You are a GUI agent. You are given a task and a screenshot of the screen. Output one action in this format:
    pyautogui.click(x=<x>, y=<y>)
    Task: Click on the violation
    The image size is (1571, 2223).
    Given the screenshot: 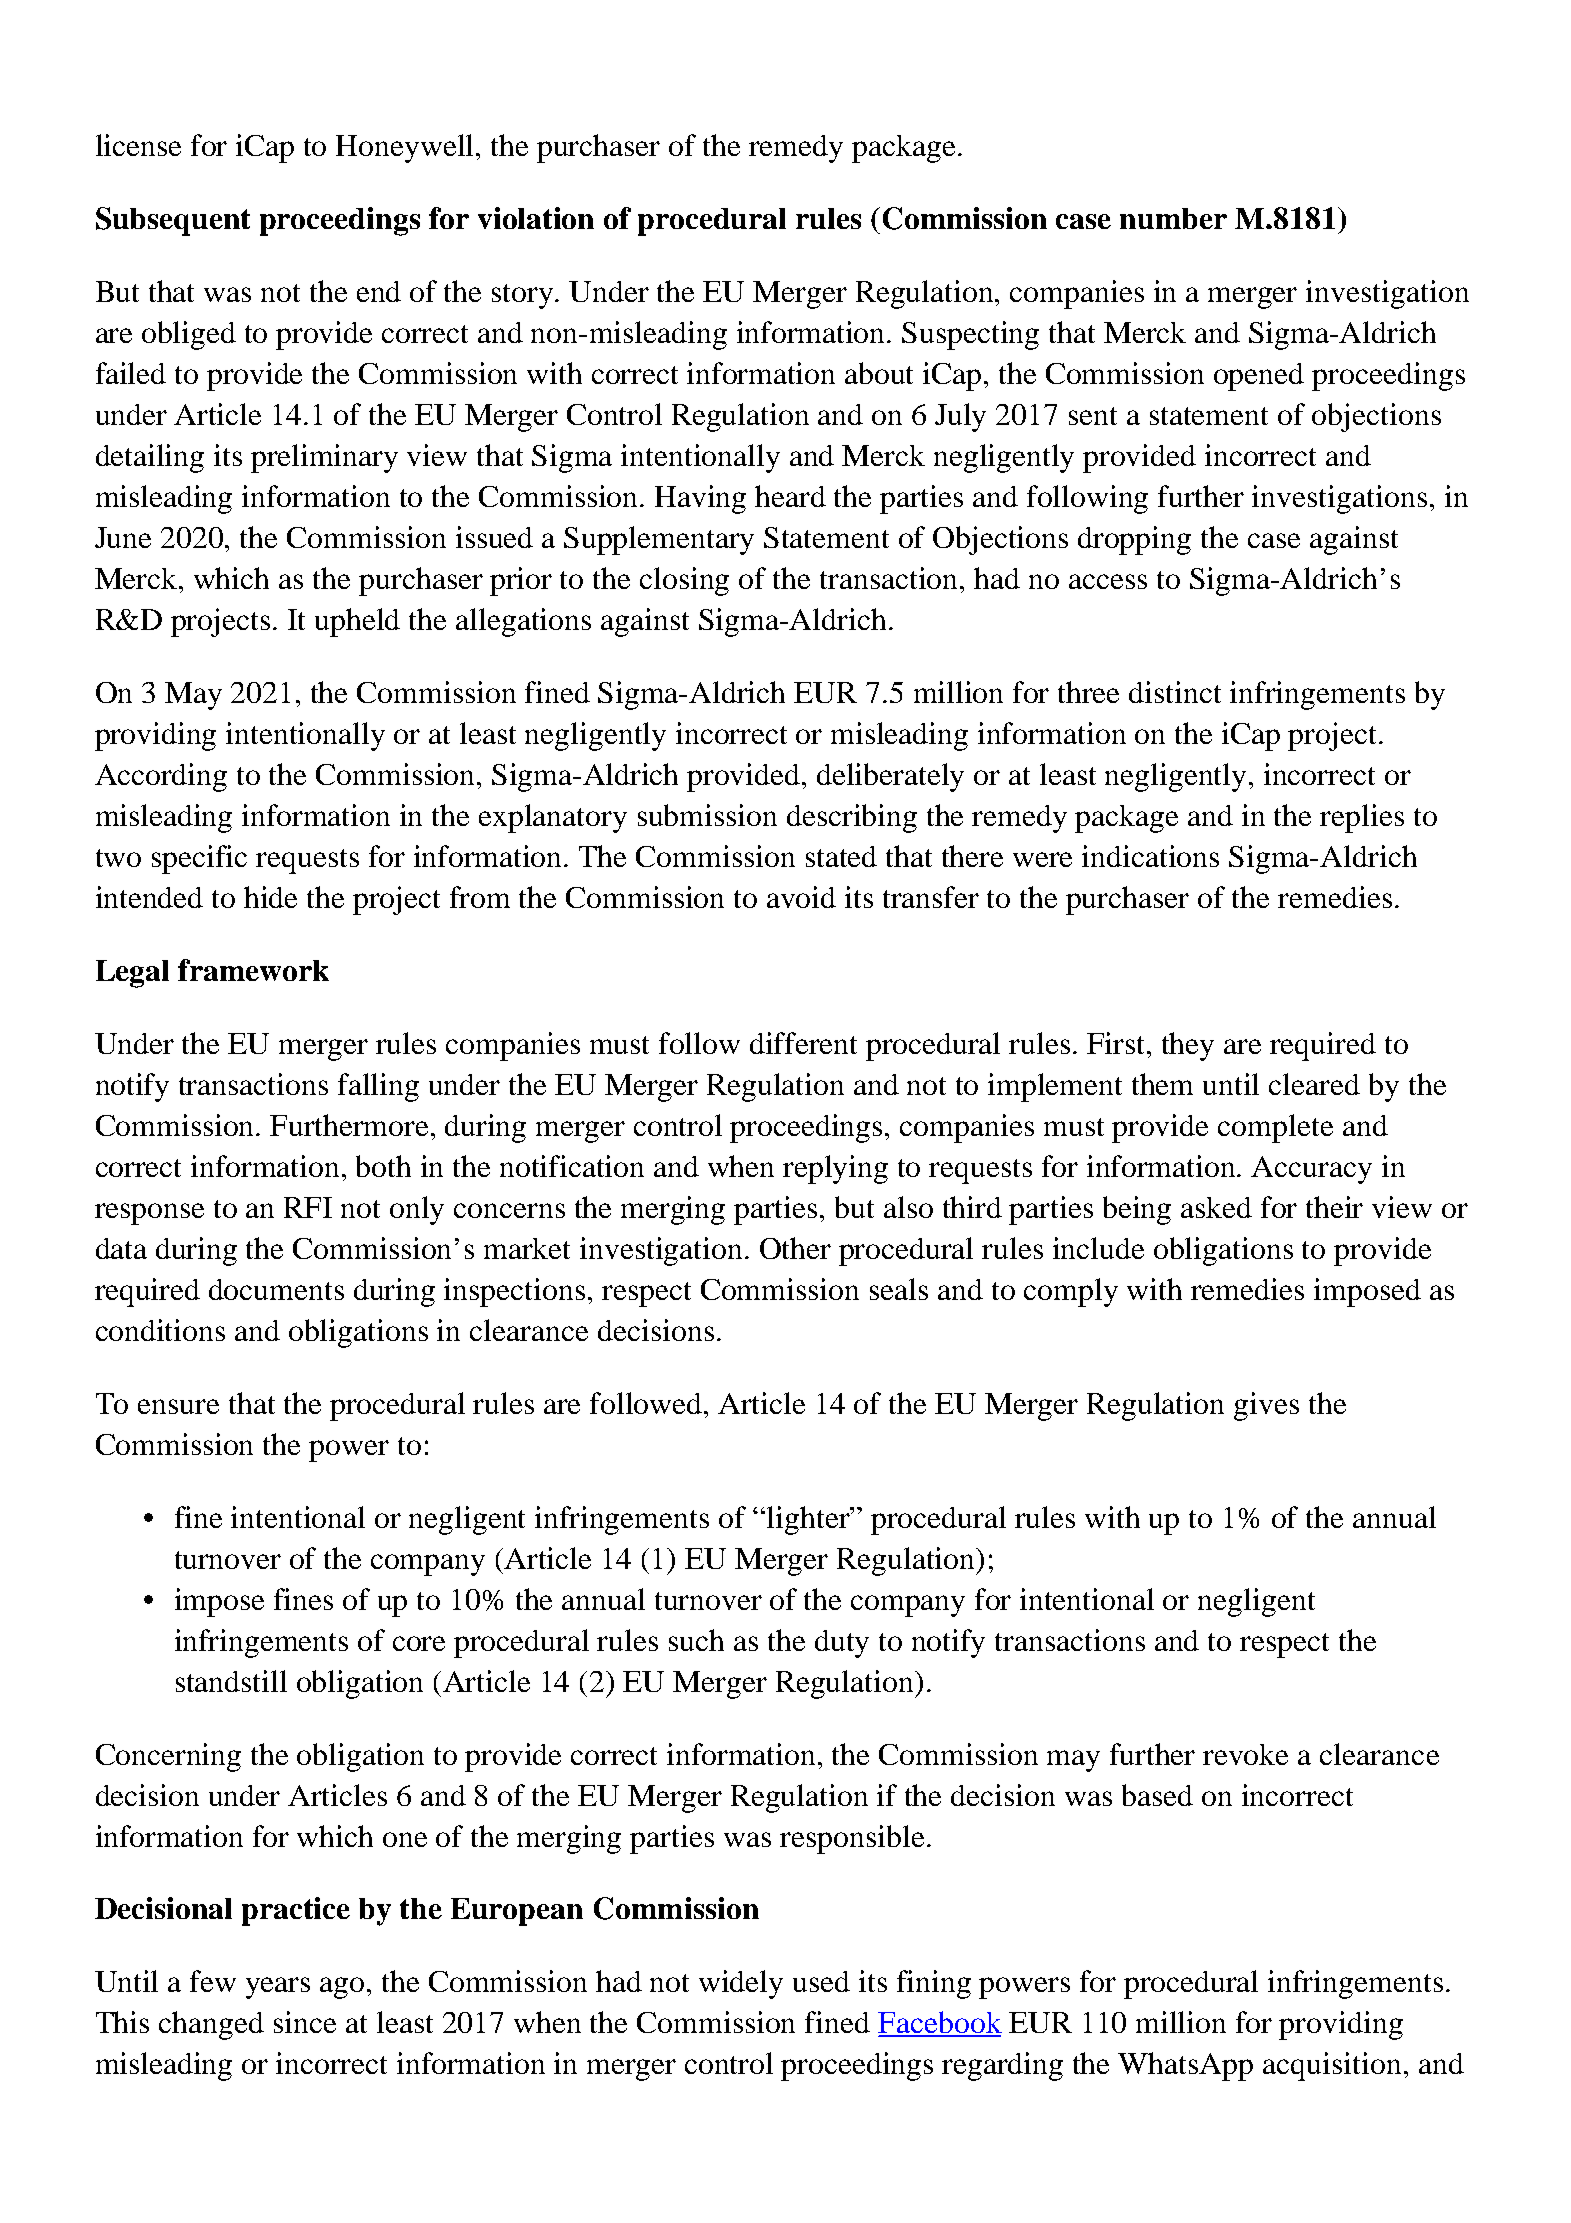 What is the action you would take?
    pyautogui.click(x=536, y=218)
